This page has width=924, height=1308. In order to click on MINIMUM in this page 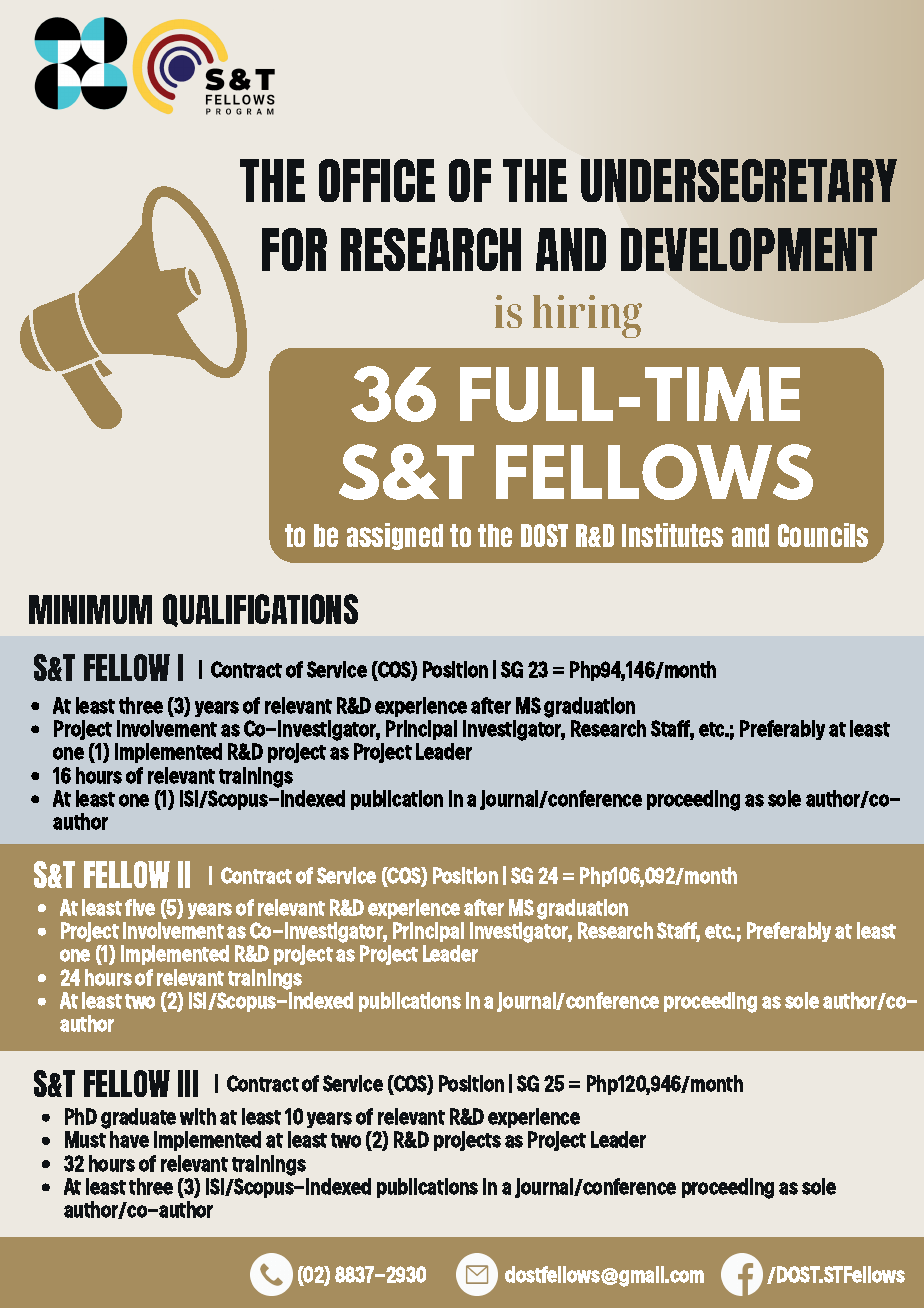, I will do `click(90, 609)`.
